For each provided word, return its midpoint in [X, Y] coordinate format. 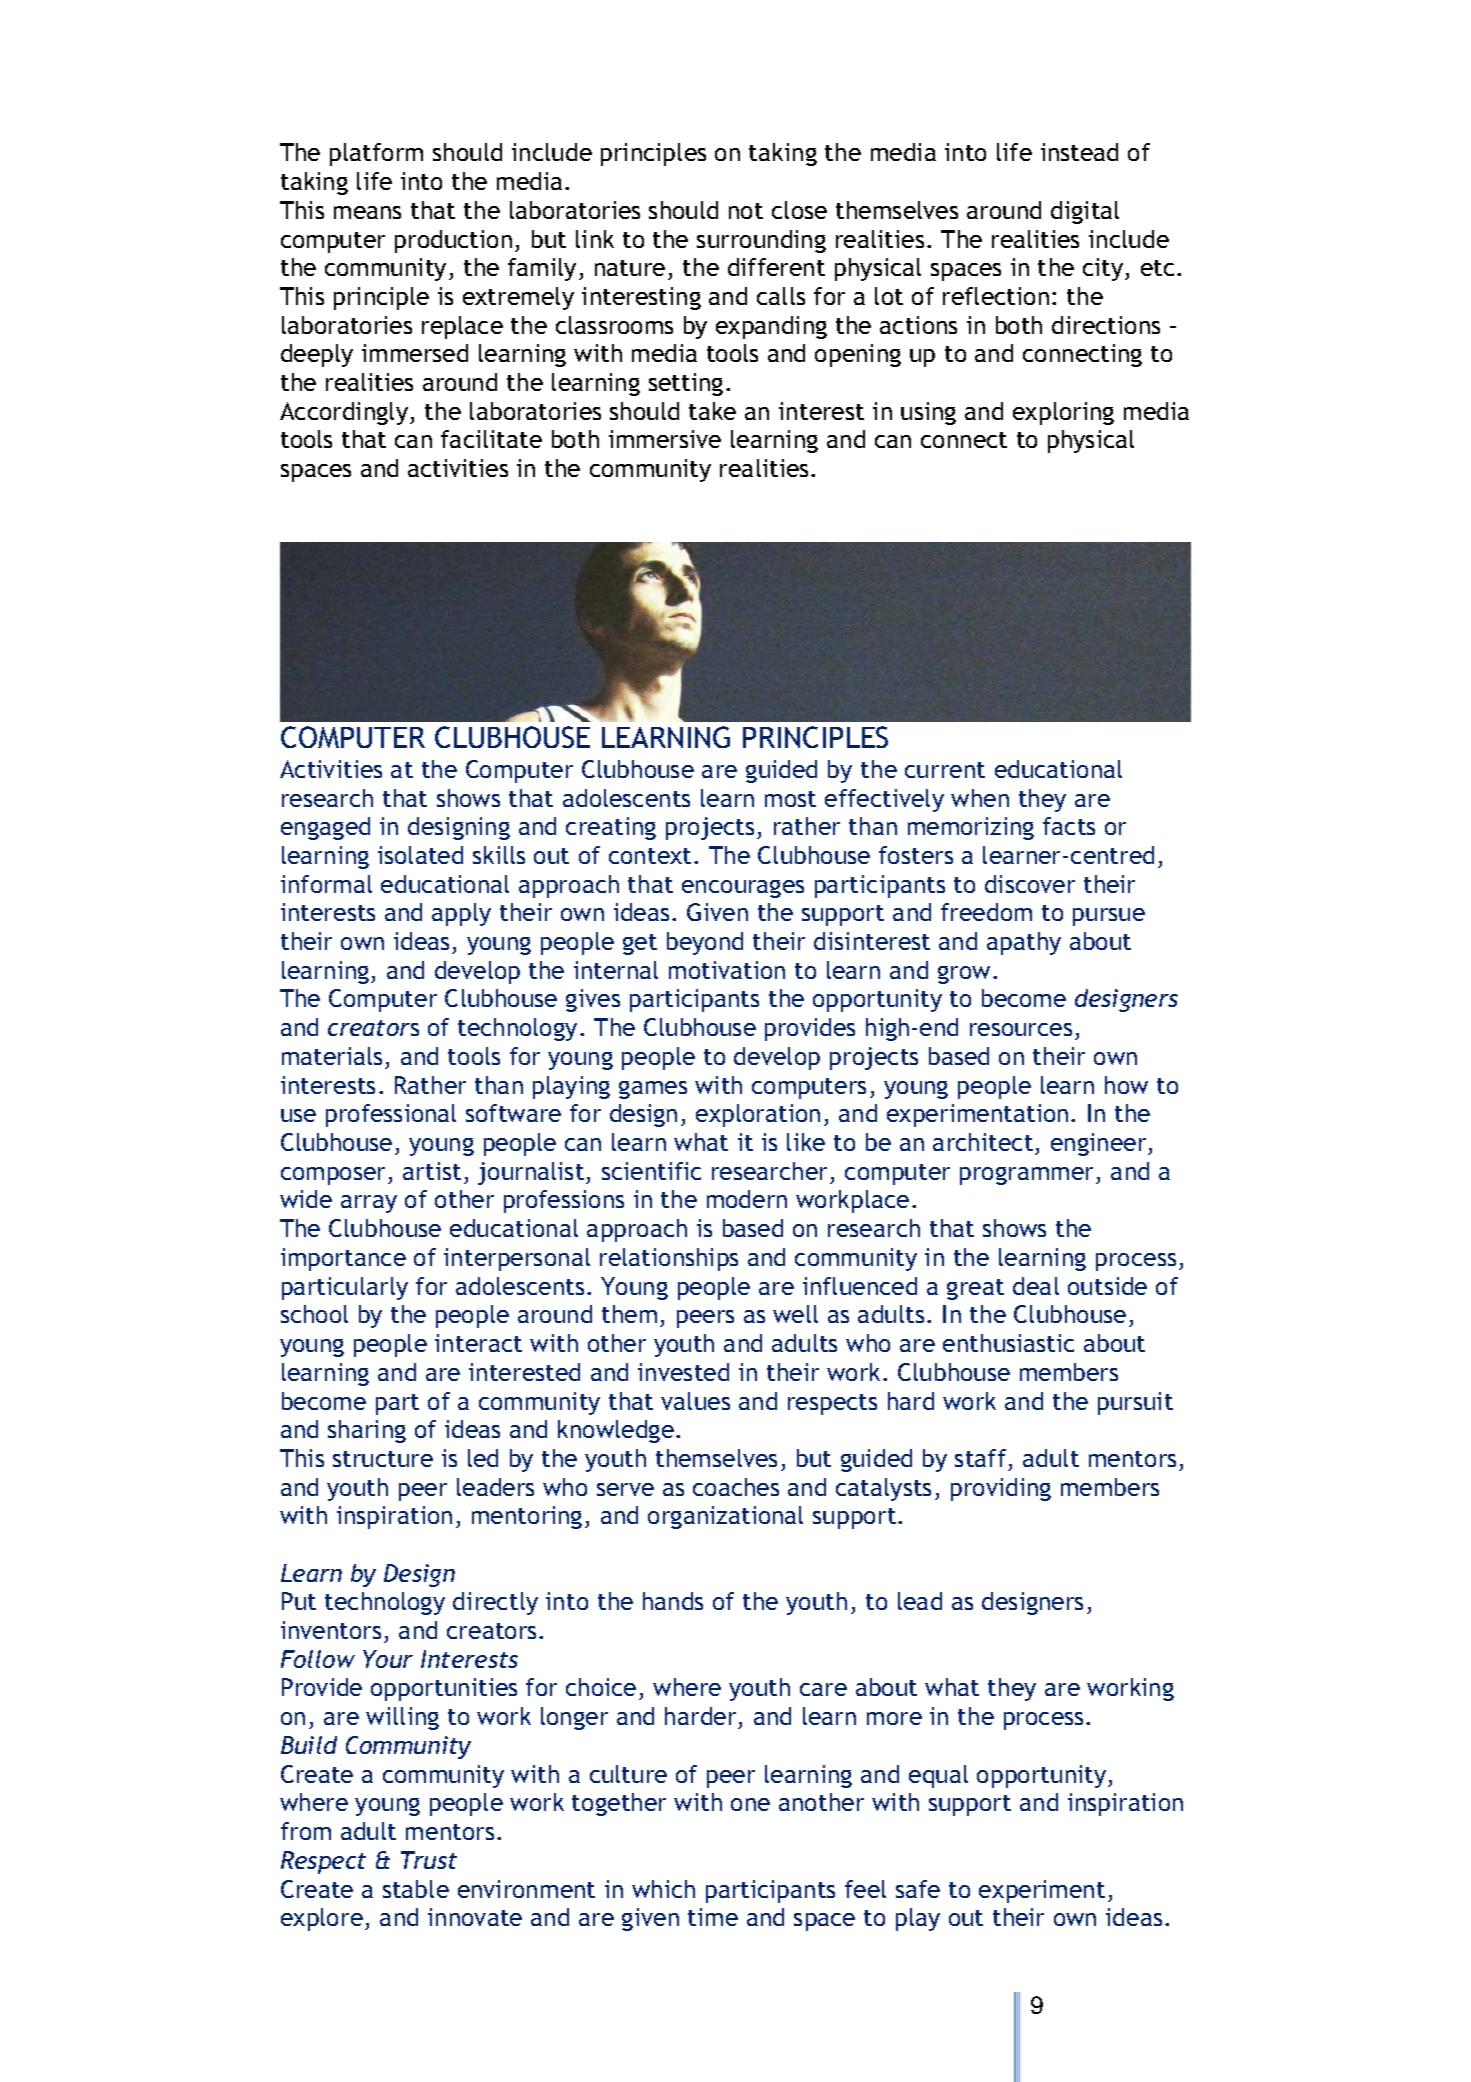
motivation [727, 970]
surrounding [761, 241]
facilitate [491, 439]
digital [1085, 212]
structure [383, 1459]
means [367, 212]
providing [1001, 1489]
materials [332, 1056]
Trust [429, 1860]
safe [918, 1889]
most [790, 799]
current [945, 770]
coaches [736, 1487]
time [713, 1917]
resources [1021, 1029]
